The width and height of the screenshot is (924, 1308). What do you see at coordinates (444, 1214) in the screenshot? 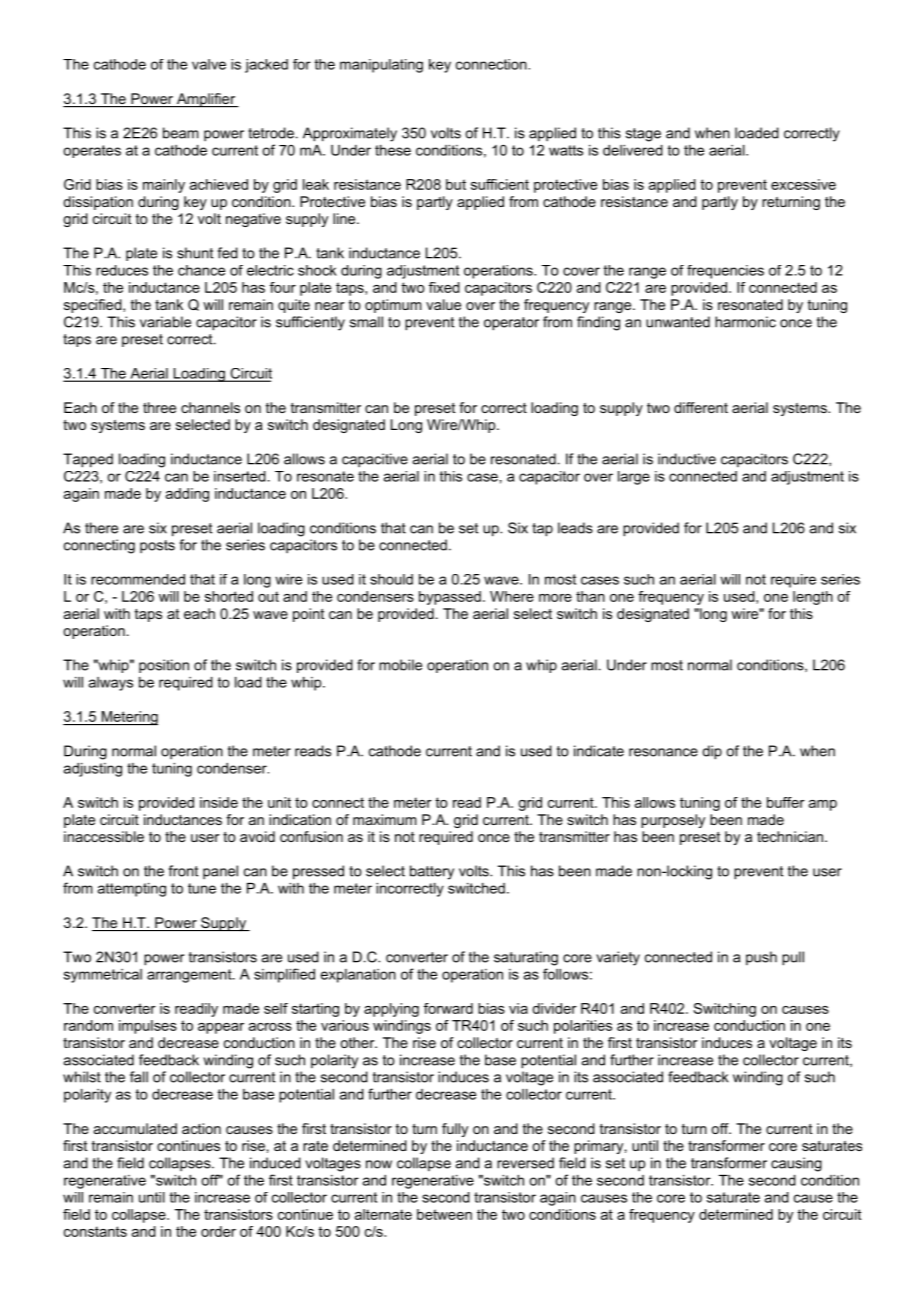
I see `between` at bounding box center [444, 1214].
